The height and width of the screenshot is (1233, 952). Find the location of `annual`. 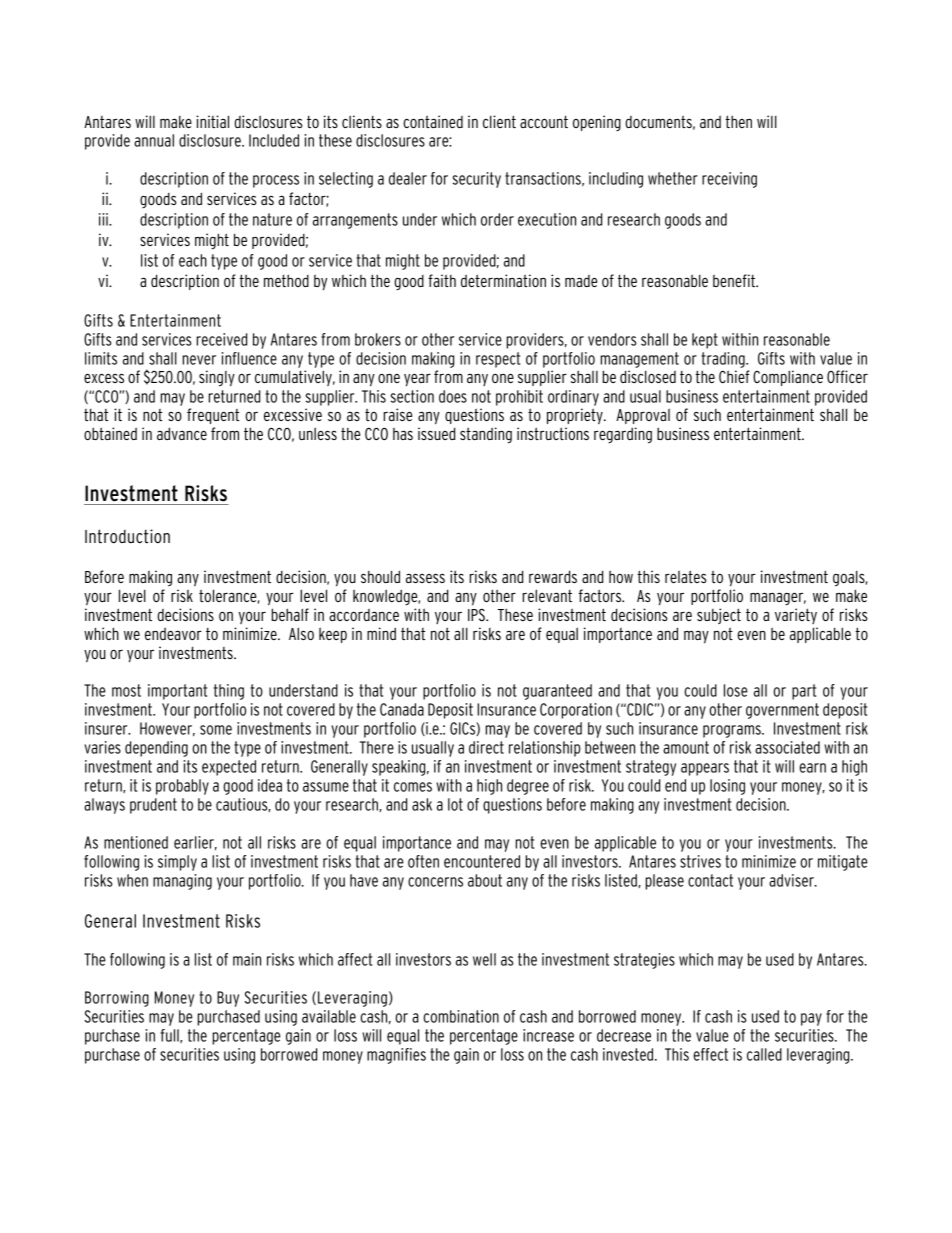

annual is located at coordinates (154, 140).
